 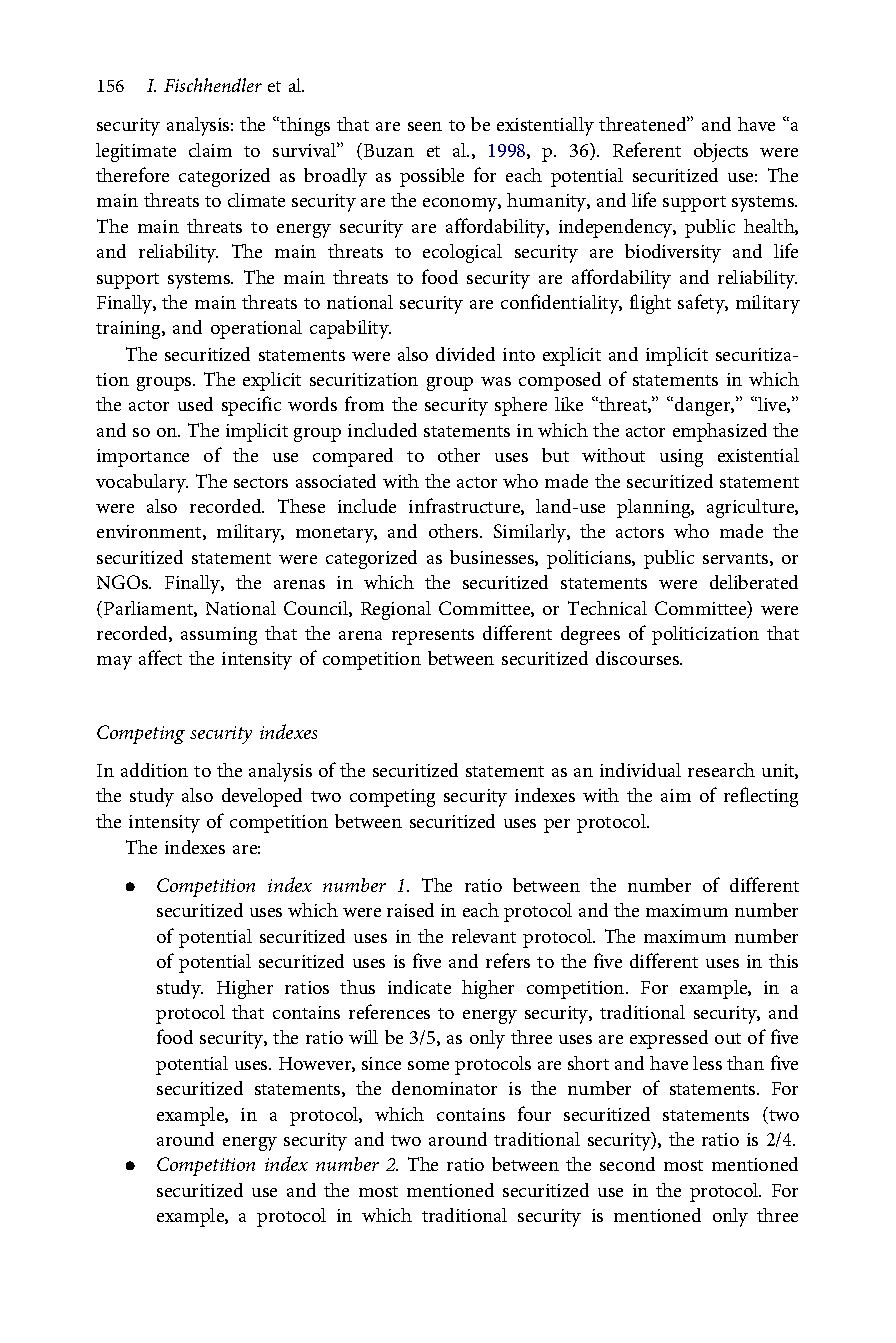 I want to click on research, so click(x=721, y=770).
